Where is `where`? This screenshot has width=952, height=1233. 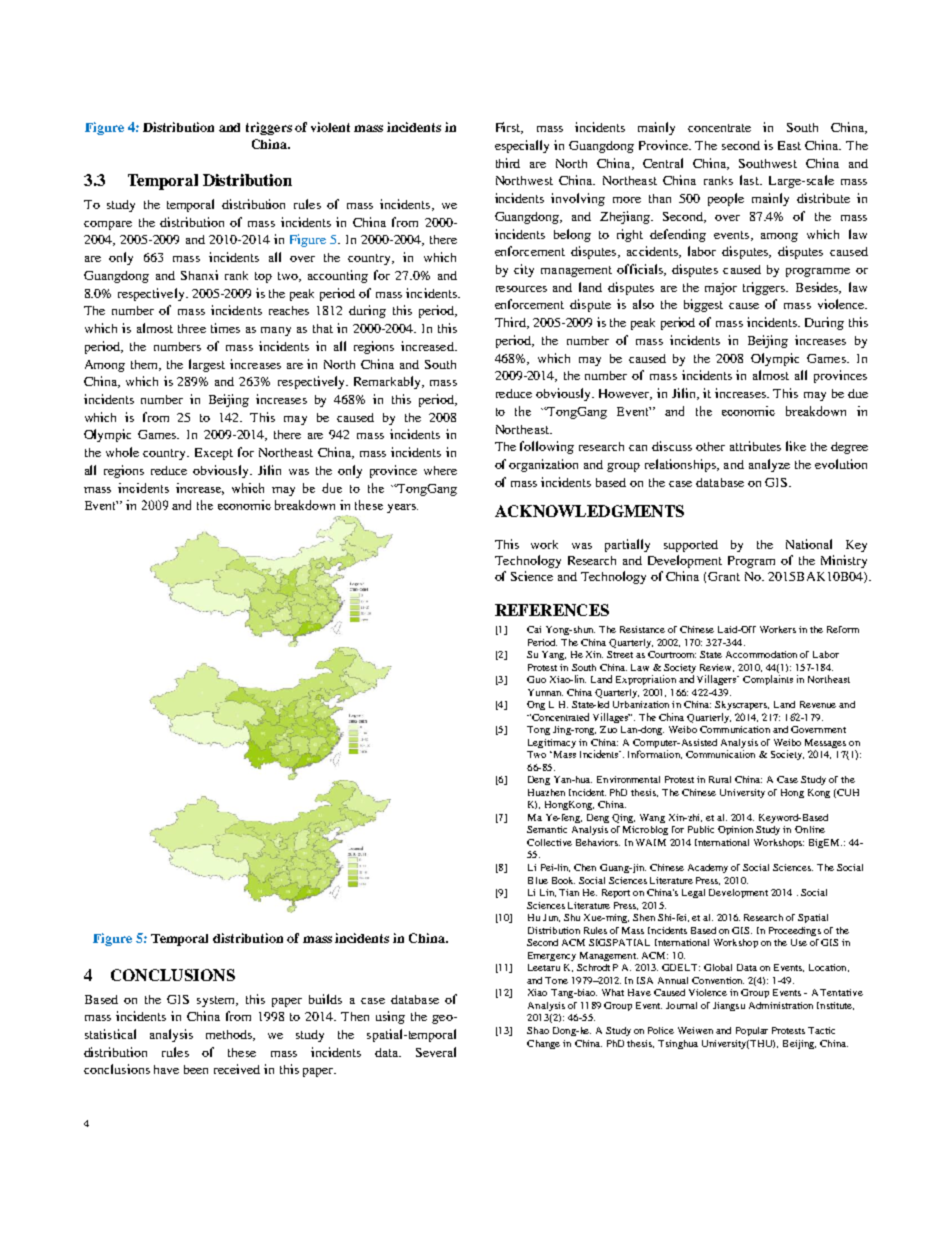 where is located at coordinates (440, 470).
